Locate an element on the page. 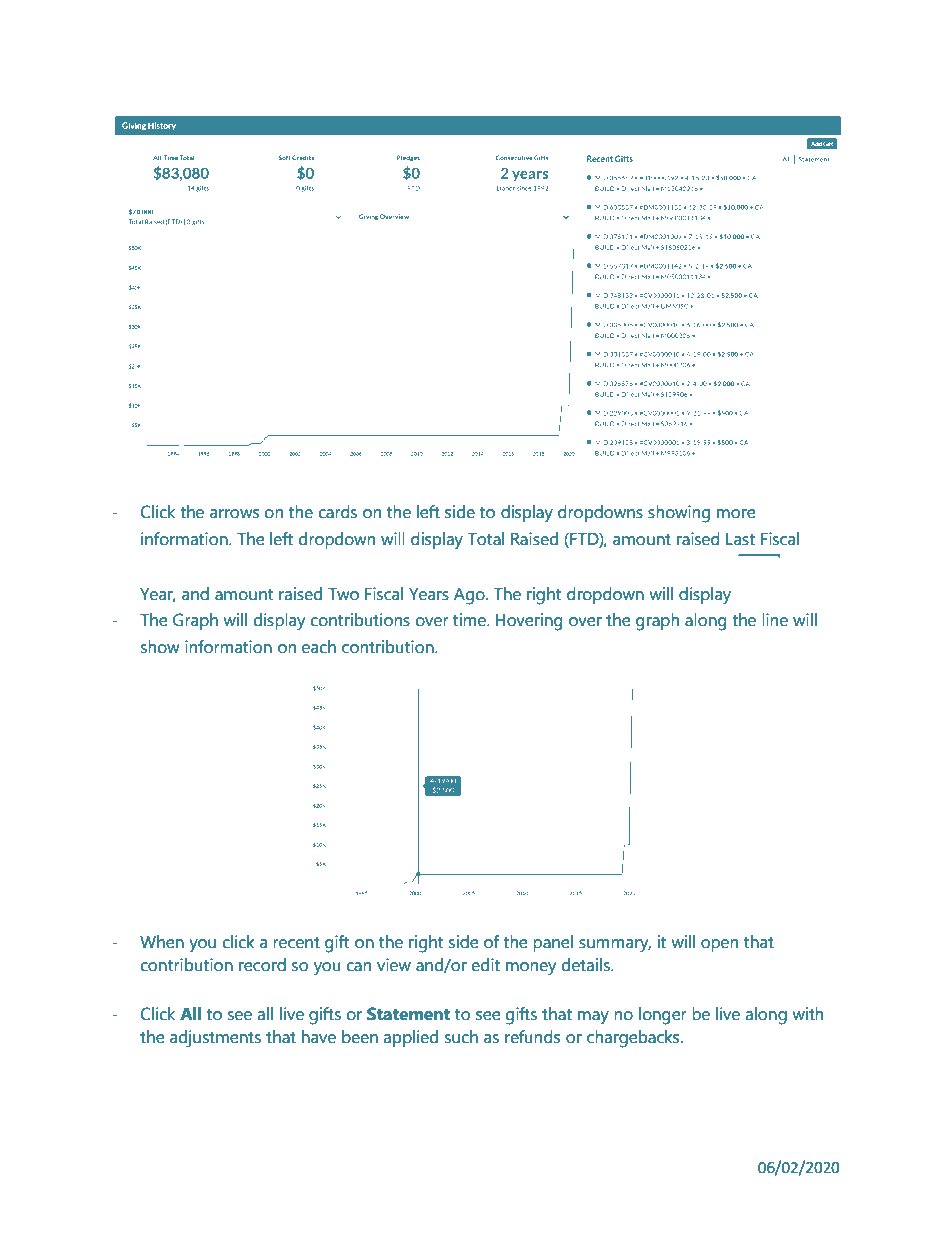  line is located at coordinates (775, 620).
